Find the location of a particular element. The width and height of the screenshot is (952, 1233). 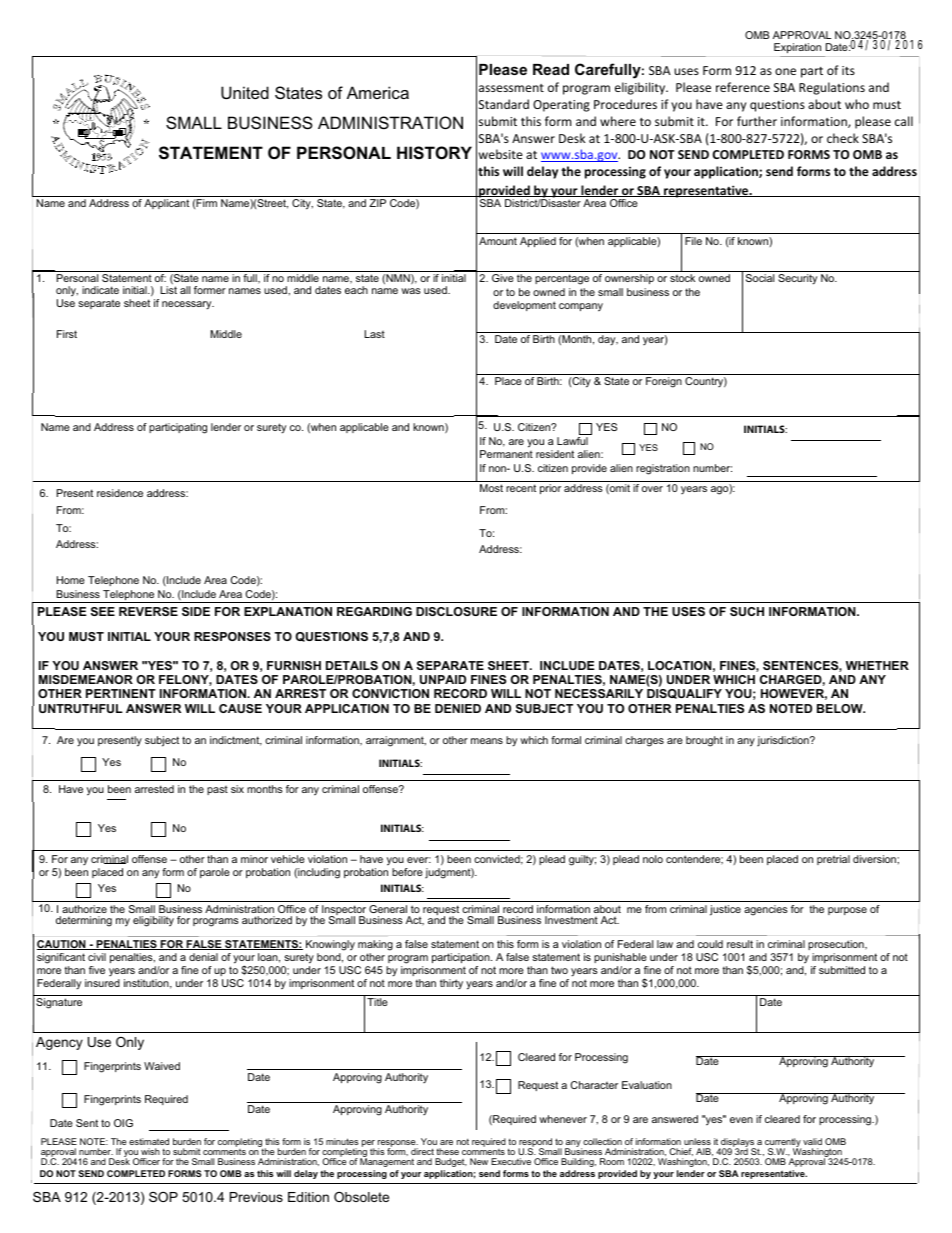

SUCH is located at coordinates (747, 611).
